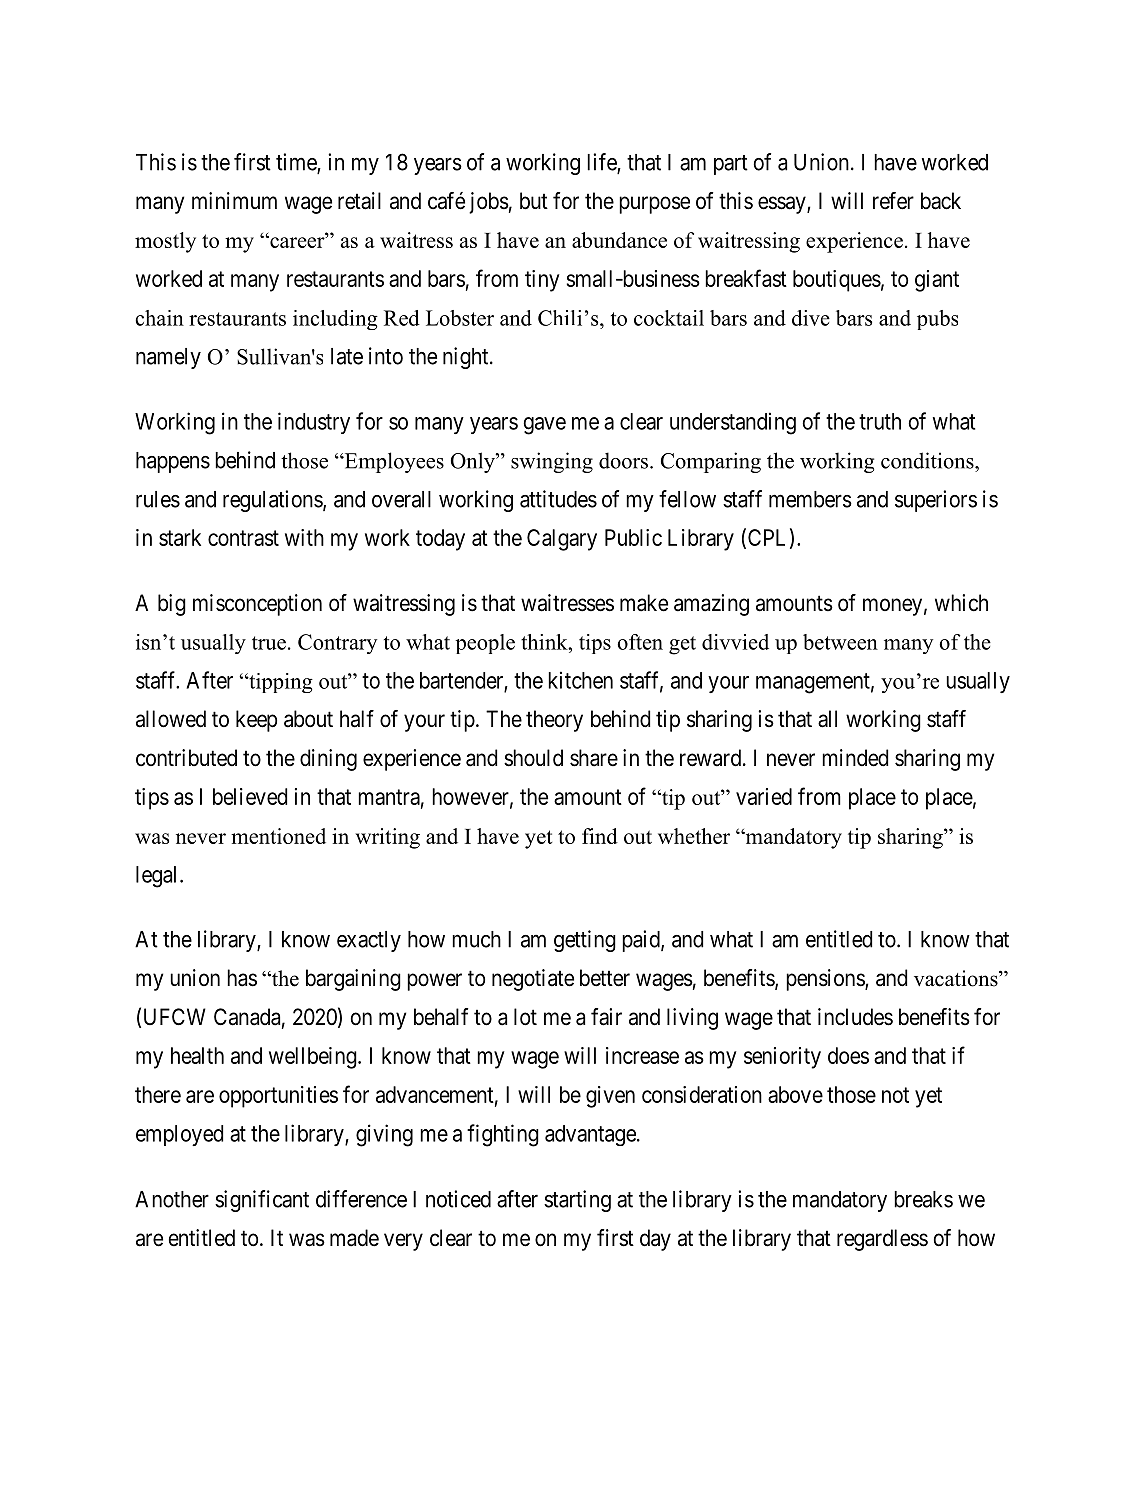  I want to click on refer, so click(893, 201).
